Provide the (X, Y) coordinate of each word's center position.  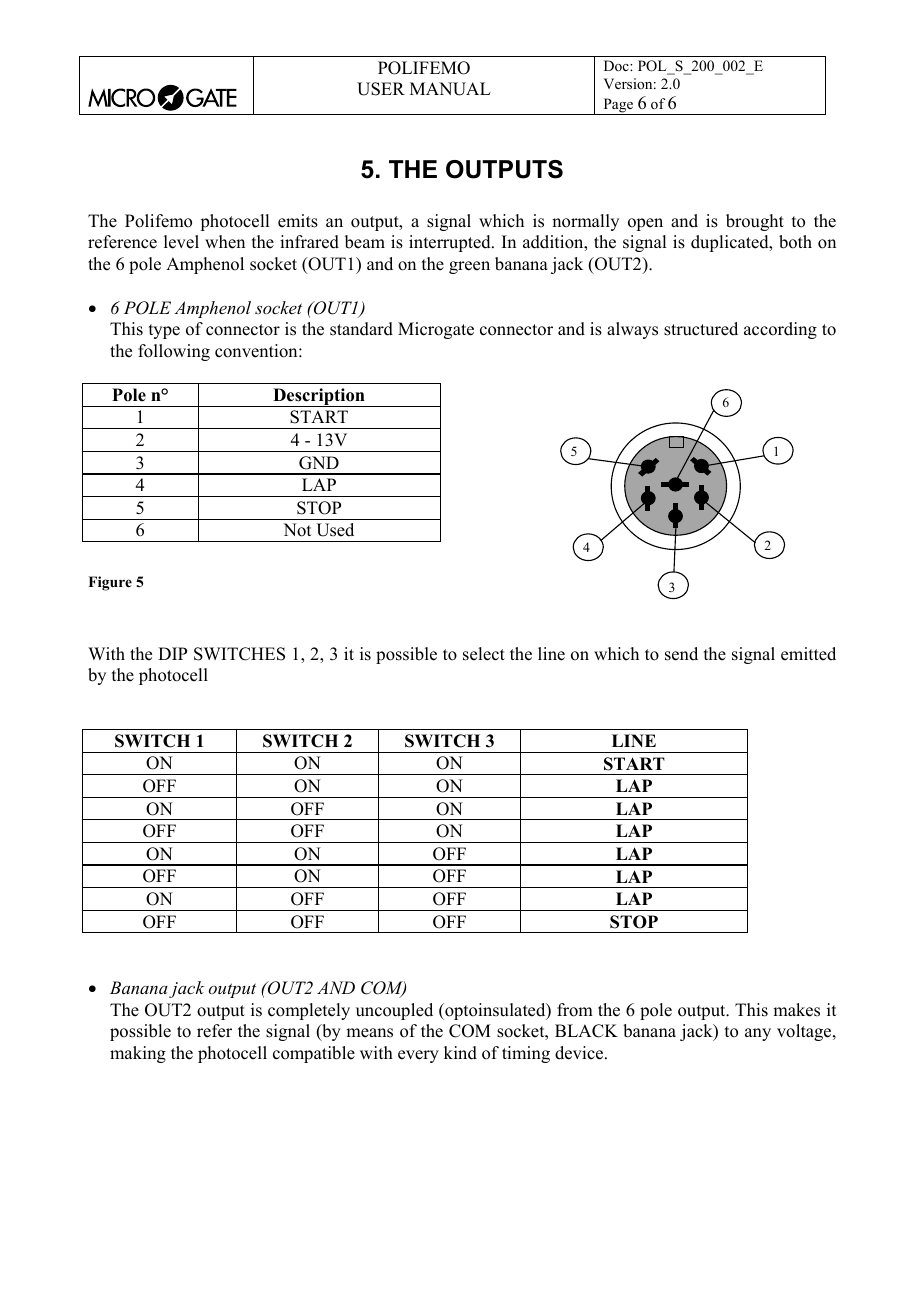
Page (618, 106)
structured (701, 329)
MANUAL (450, 89)
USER (381, 89)
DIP (172, 653)
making (138, 1054)
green (469, 267)
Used (335, 530)
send (681, 654)
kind (460, 1053)
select (484, 654)
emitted (808, 654)
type (164, 331)
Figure (110, 583)
